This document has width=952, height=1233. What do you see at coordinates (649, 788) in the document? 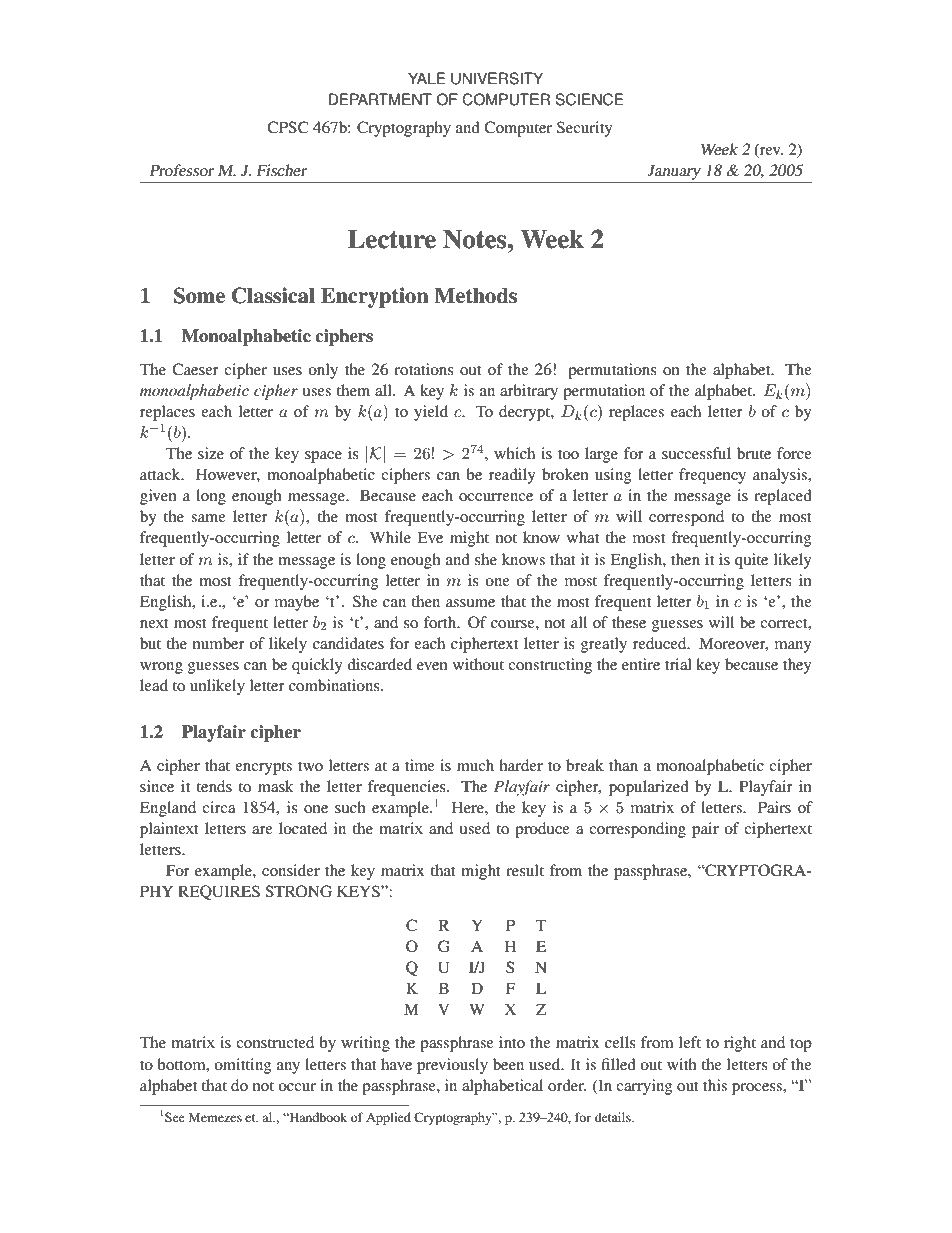
I see `popularized` at bounding box center [649, 788].
